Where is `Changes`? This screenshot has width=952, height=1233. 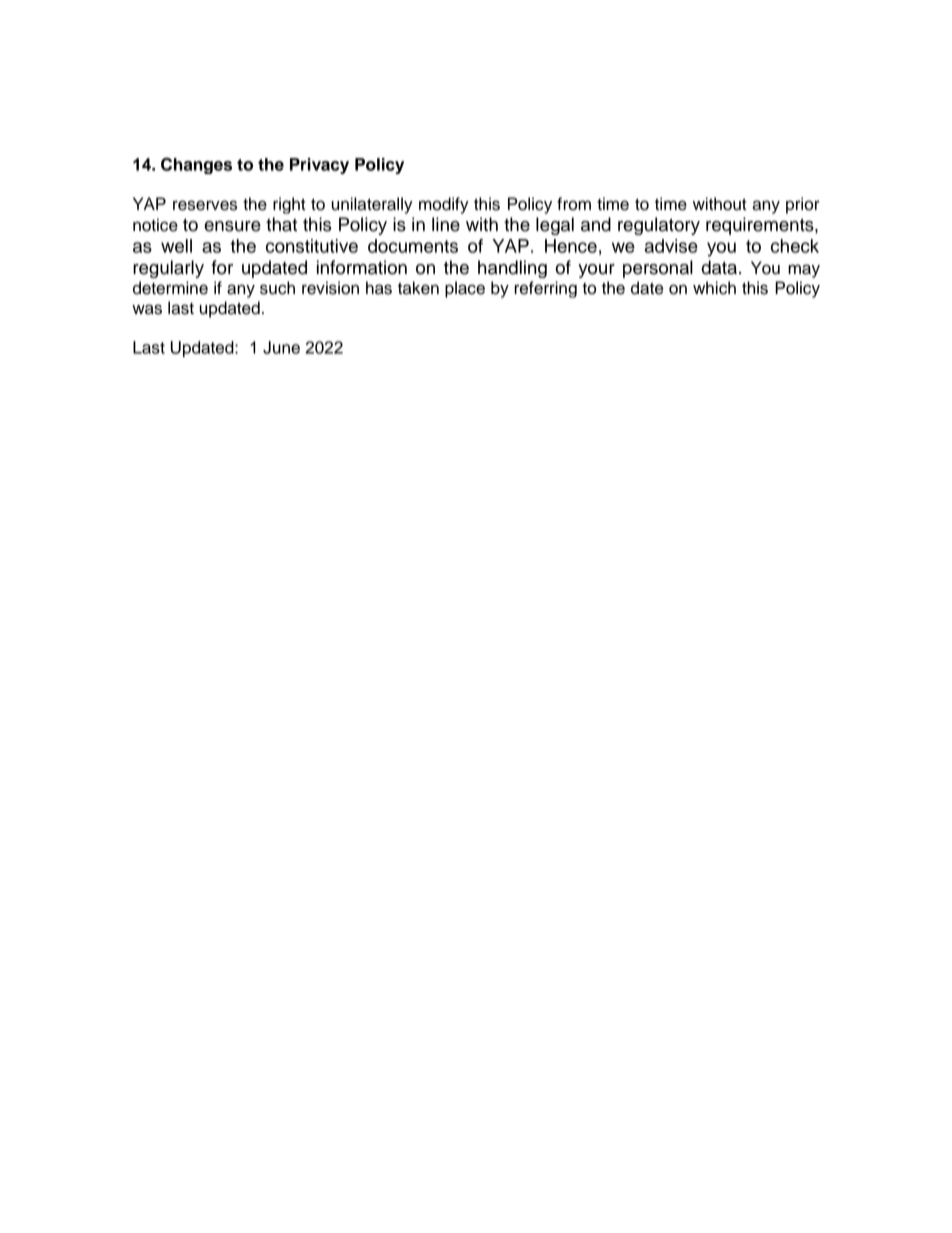
Changes is located at coordinates (196, 166).
